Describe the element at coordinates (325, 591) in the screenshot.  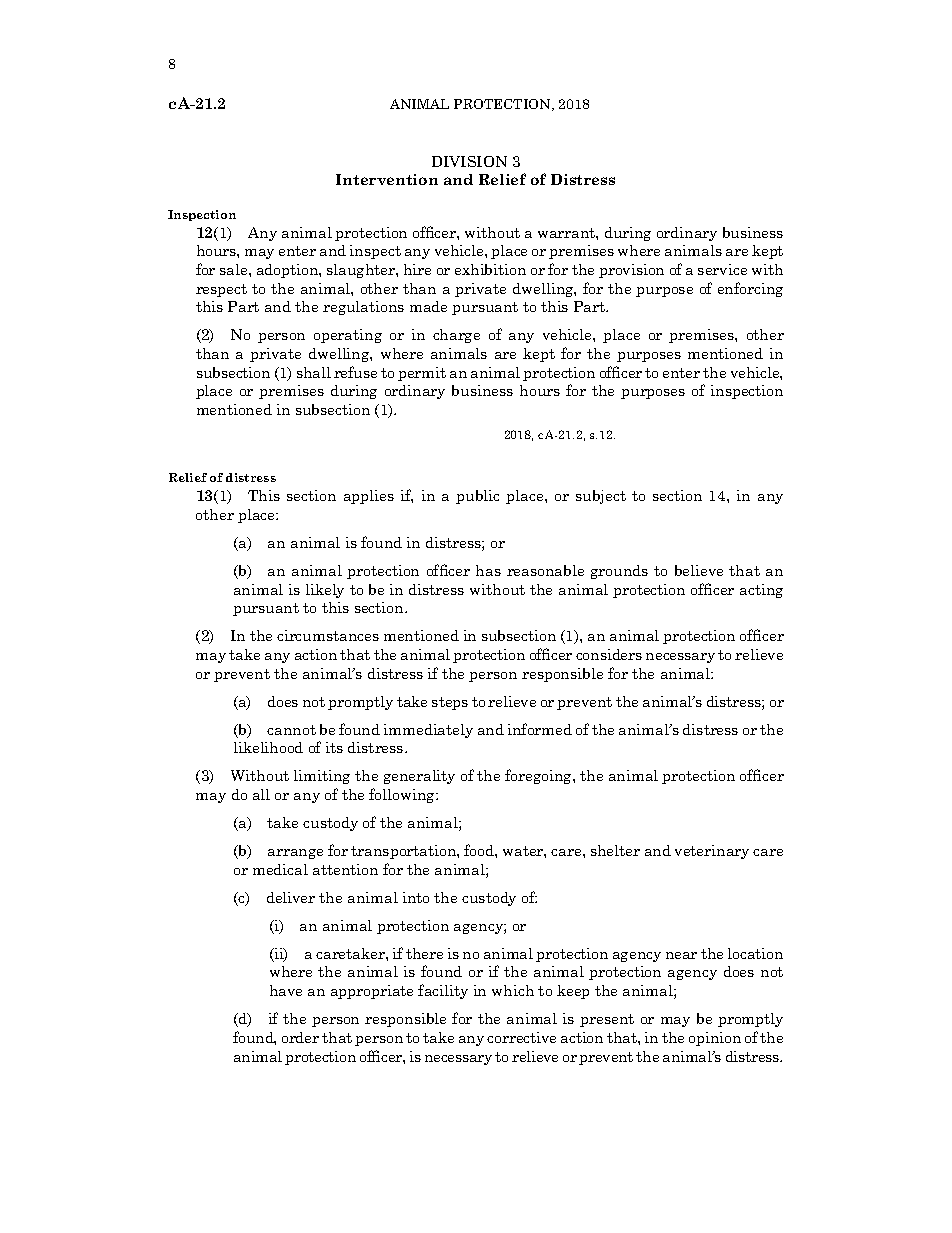
I see `likely` at that location.
